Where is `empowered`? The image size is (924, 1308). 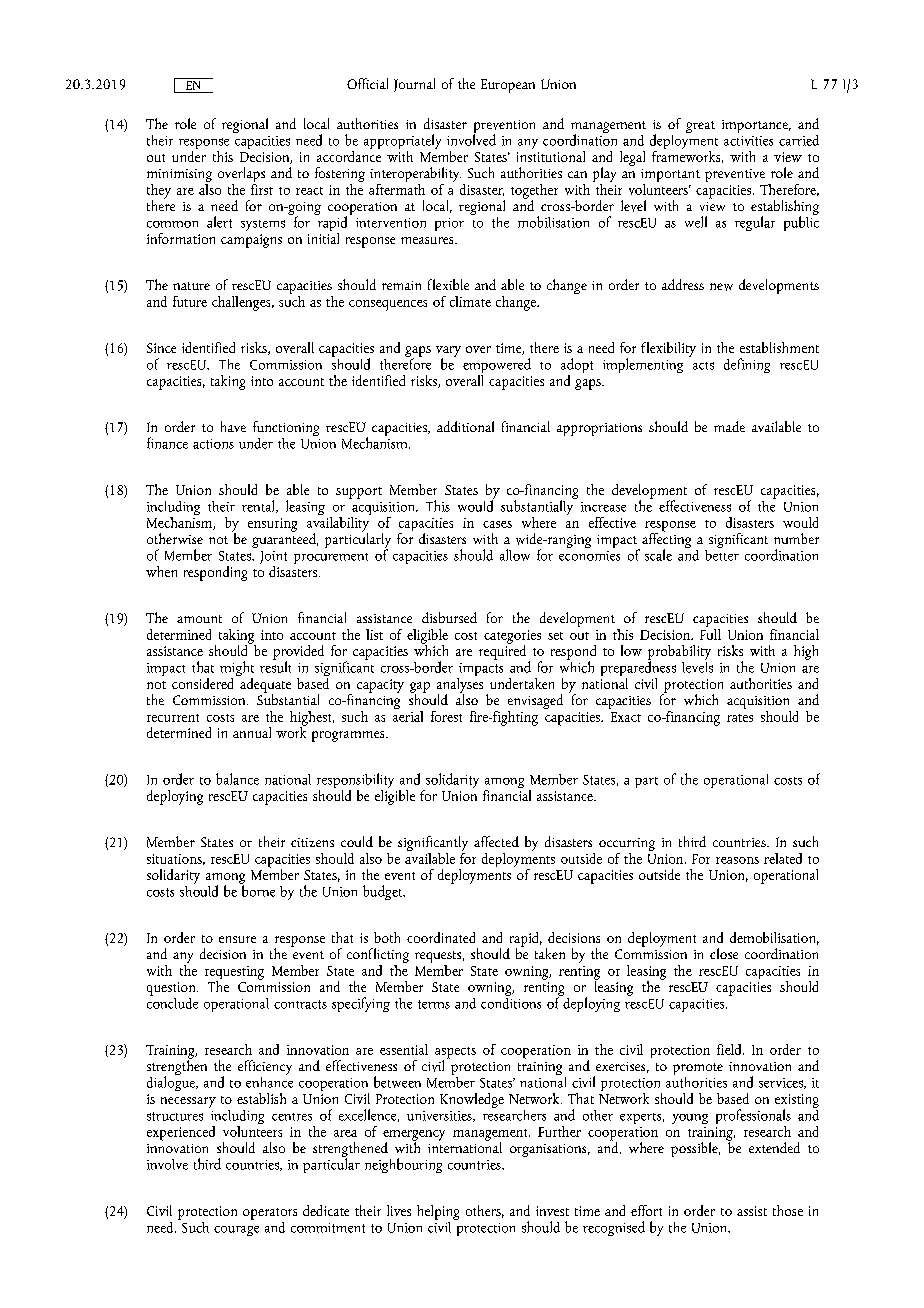 empowered is located at coordinates (497, 367).
